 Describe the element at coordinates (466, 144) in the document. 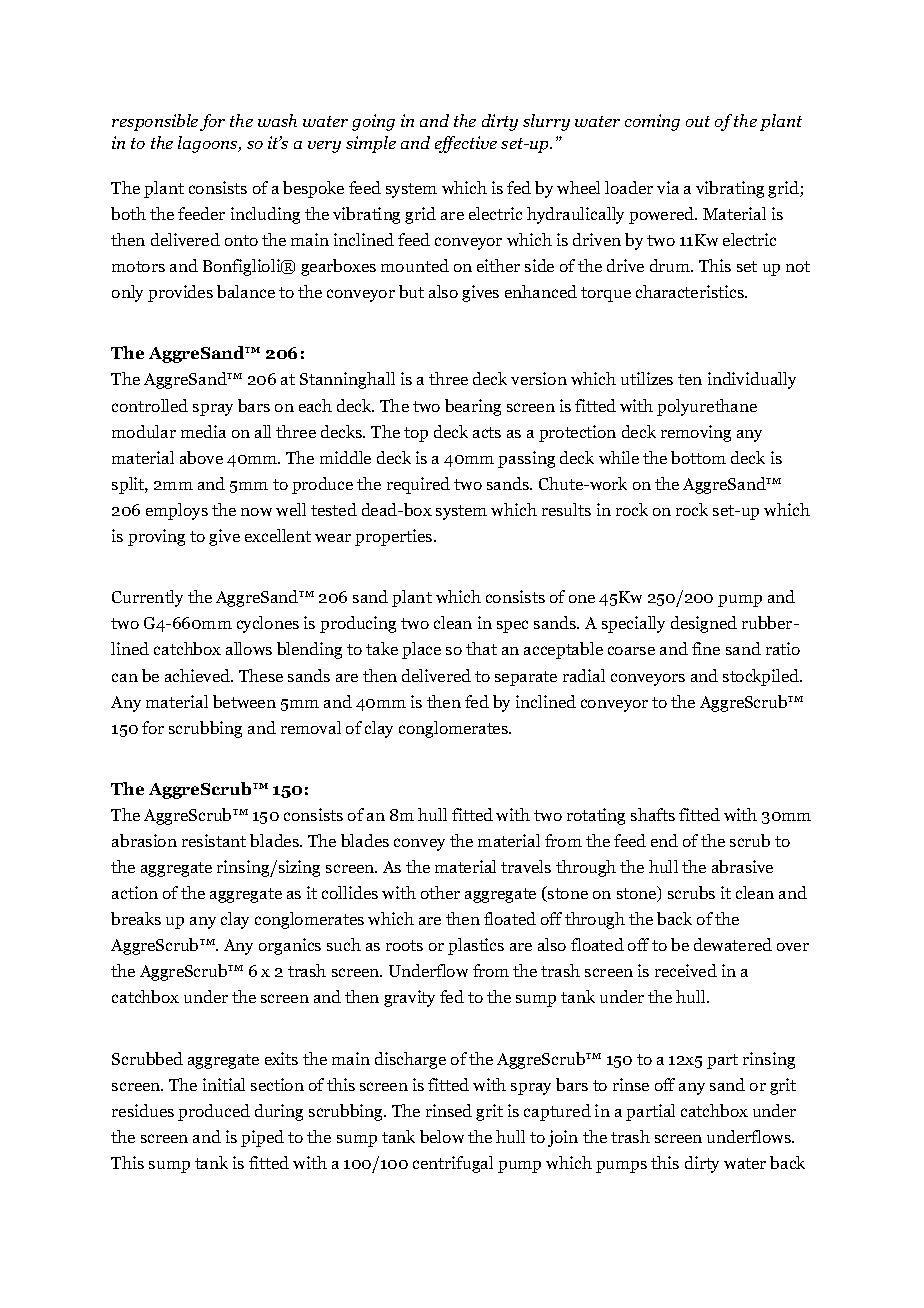

I see `effective` at that location.
